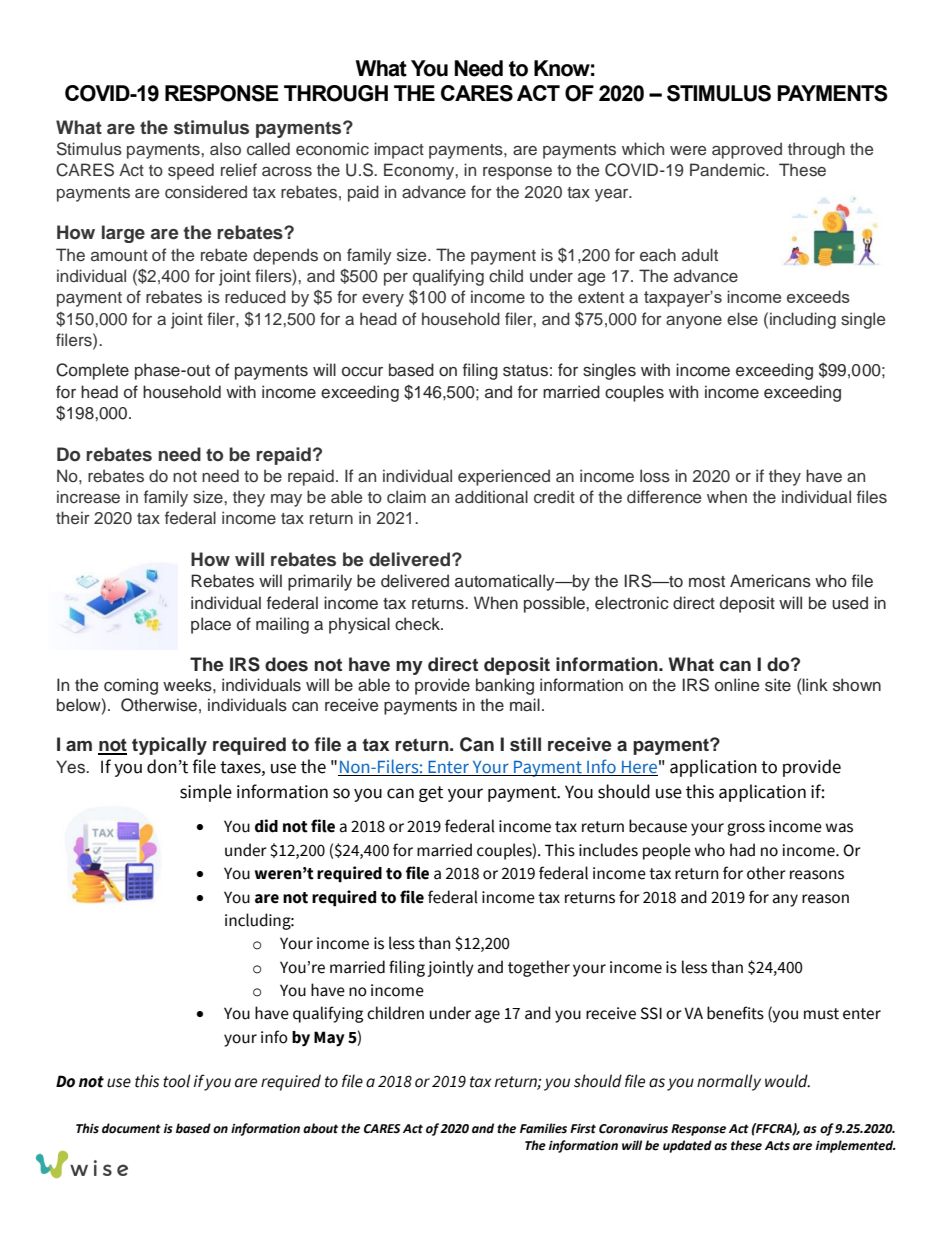 This screenshot has height=1233, width=952. What do you see at coordinates (504, 477) in the screenshot?
I see `experienced` at bounding box center [504, 477].
